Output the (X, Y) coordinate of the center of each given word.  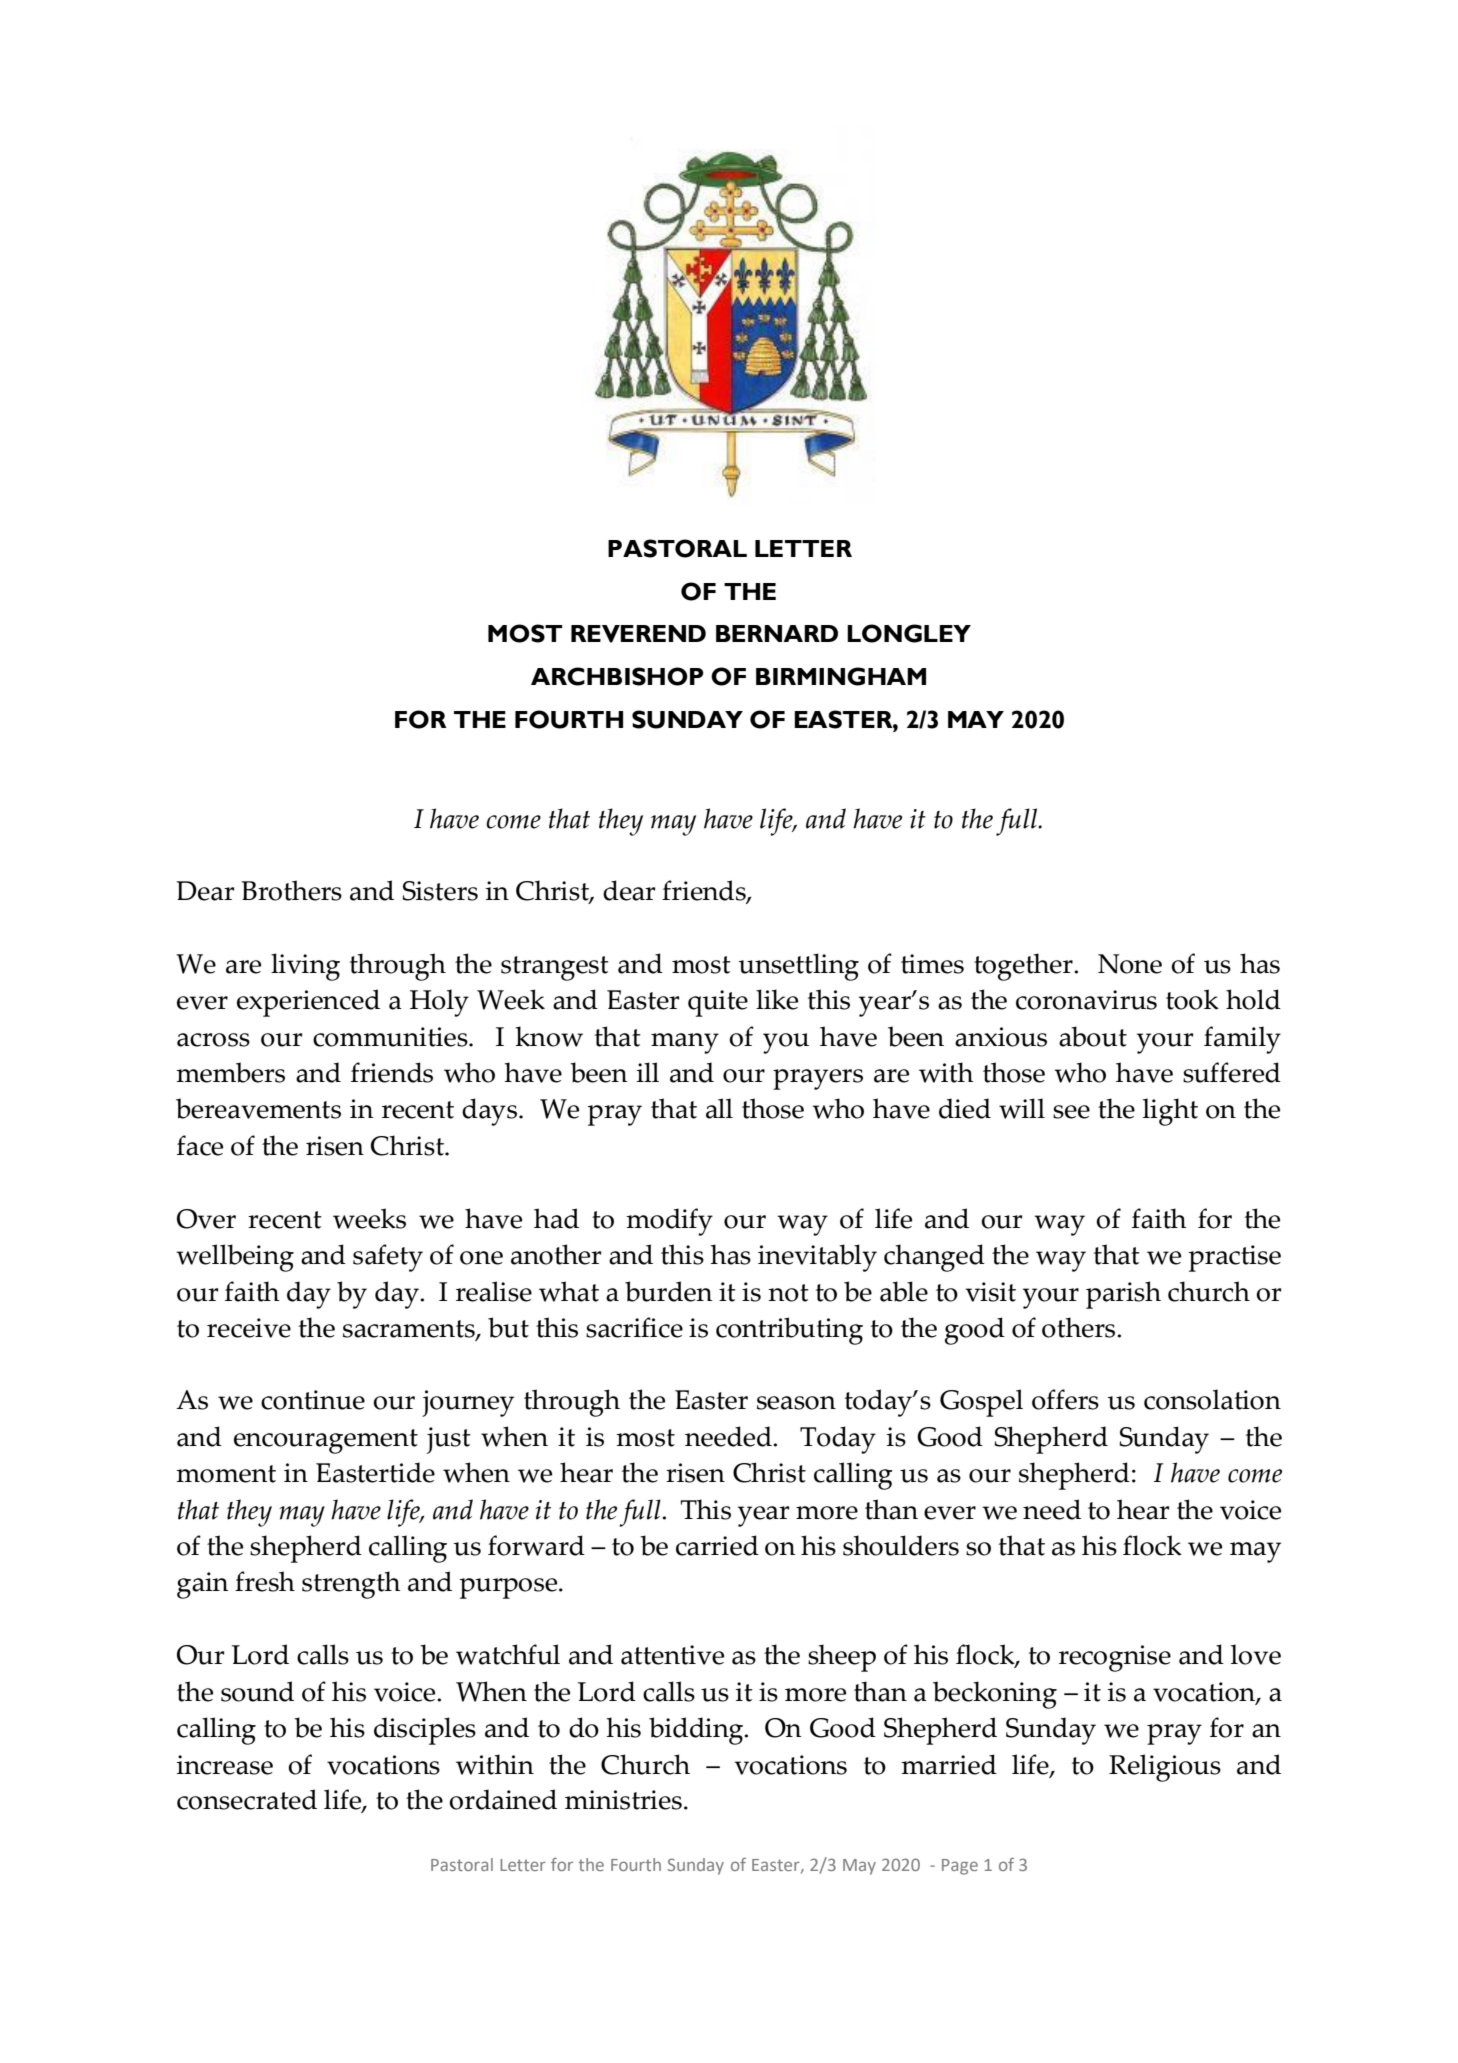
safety (388, 1258)
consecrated (247, 1799)
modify (669, 1222)
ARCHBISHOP (617, 676)
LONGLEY (909, 633)
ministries (623, 1800)
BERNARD (777, 633)
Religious (1165, 1768)
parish (1123, 1295)
